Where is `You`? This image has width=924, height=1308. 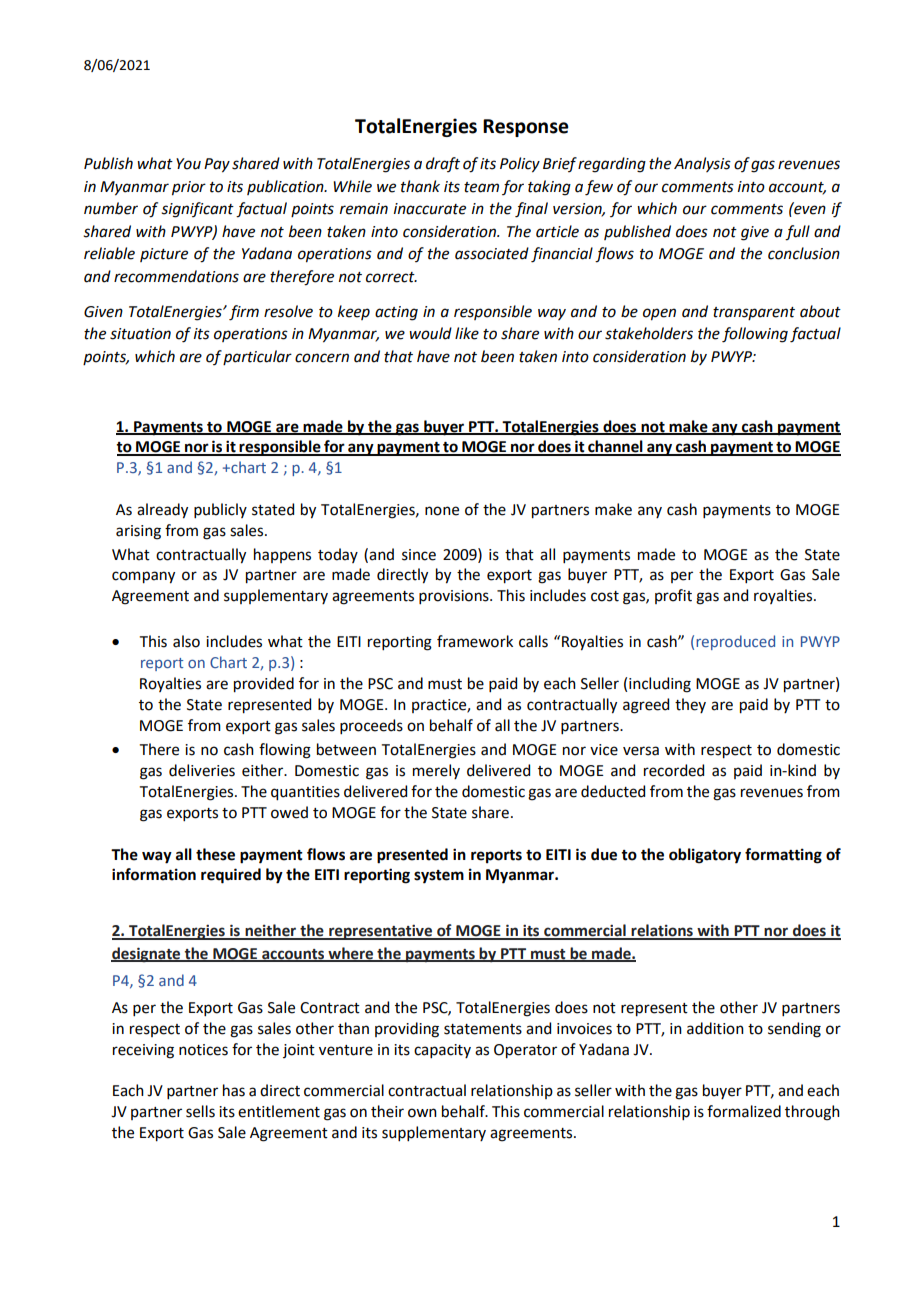
You is located at coordinates (188, 164).
